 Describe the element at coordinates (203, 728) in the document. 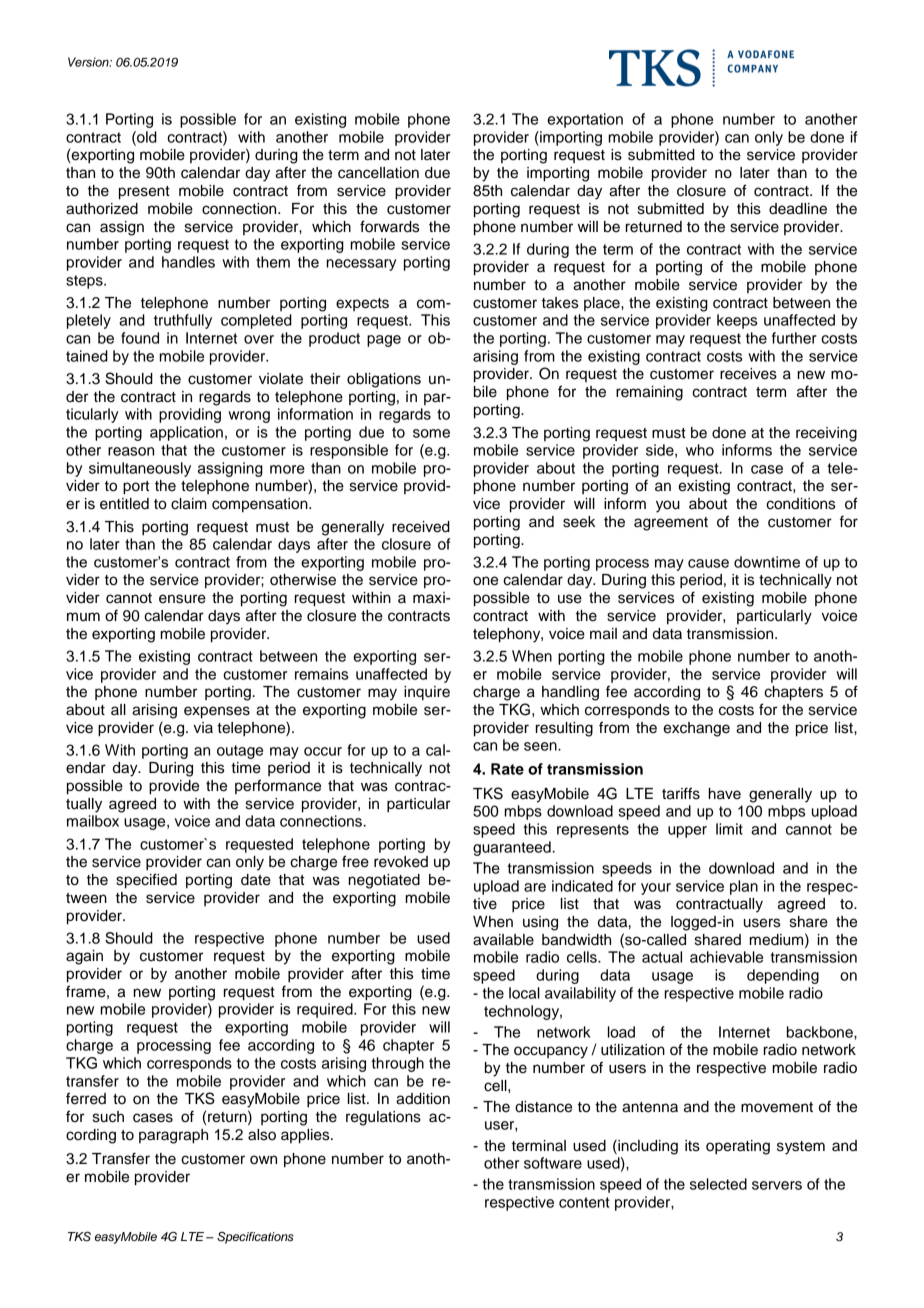

I see `via` at that location.
